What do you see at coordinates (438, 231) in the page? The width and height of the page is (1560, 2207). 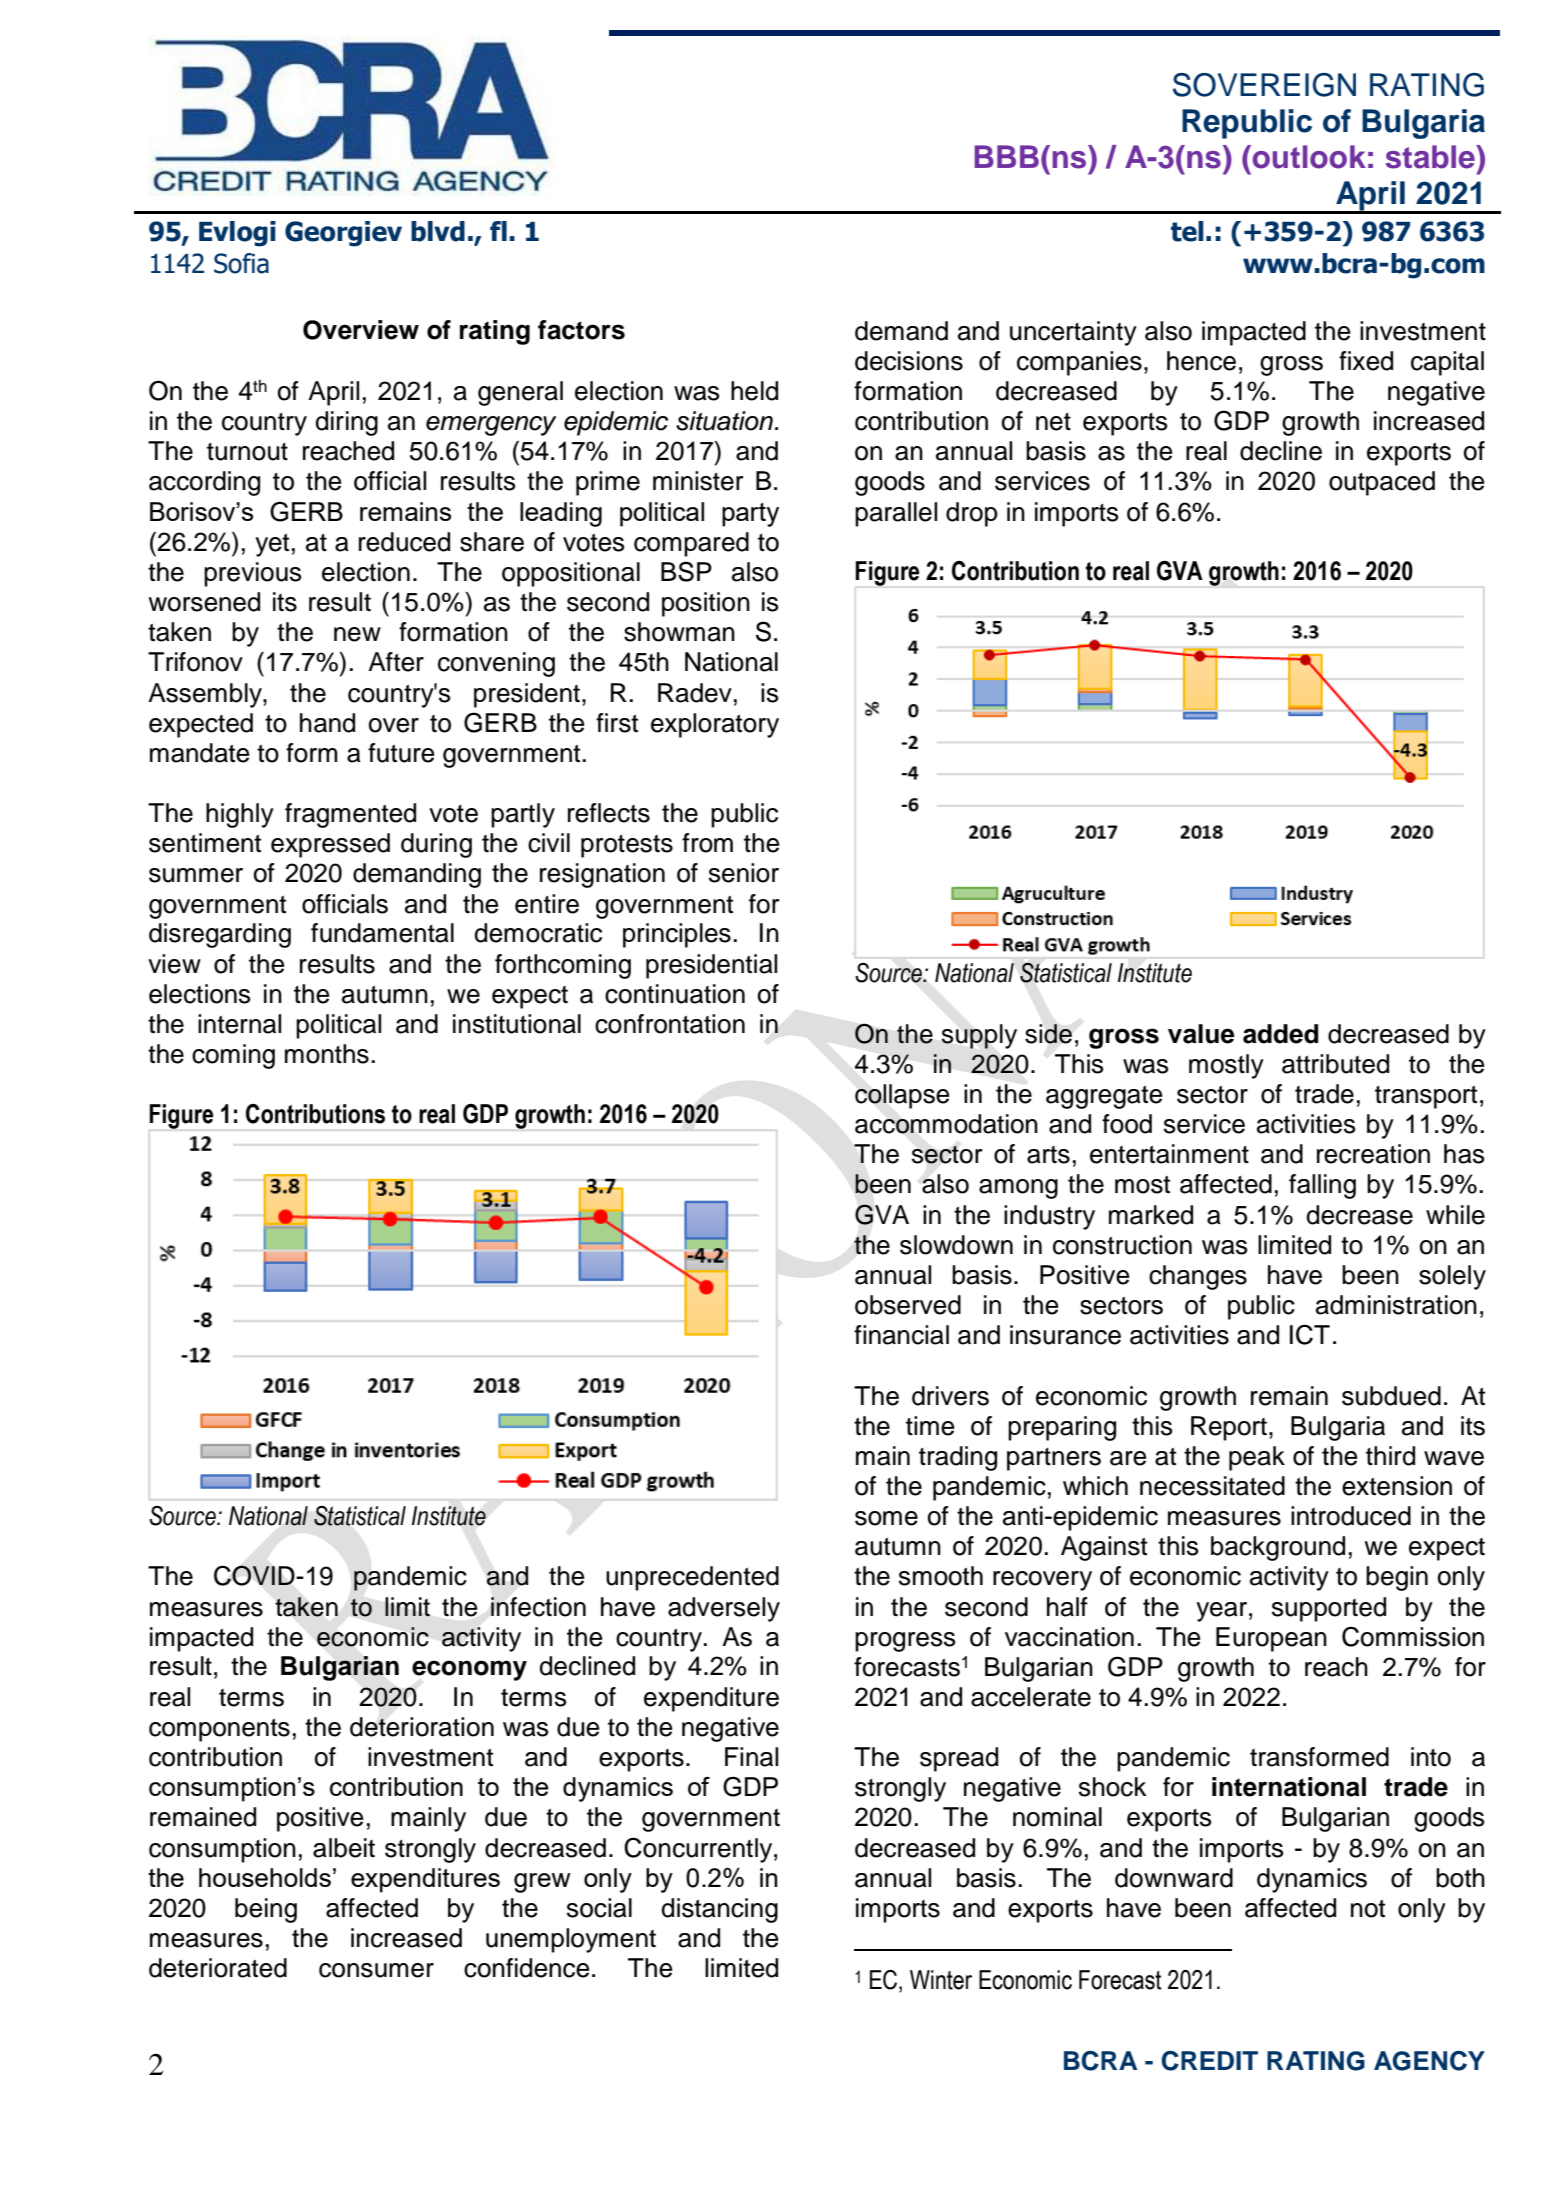 I see `blvd` at bounding box center [438, 231].
